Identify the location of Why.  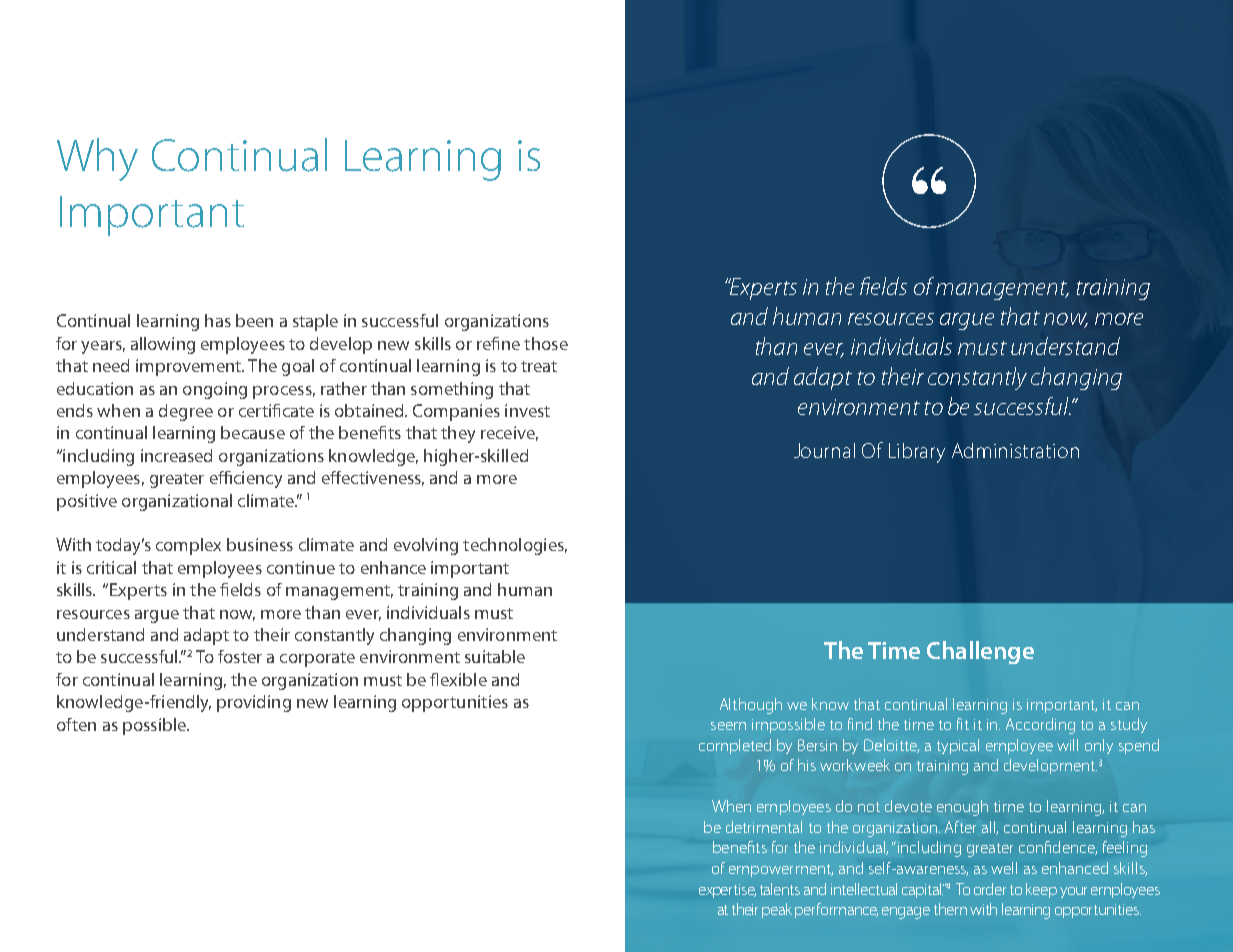
(97, 159).
